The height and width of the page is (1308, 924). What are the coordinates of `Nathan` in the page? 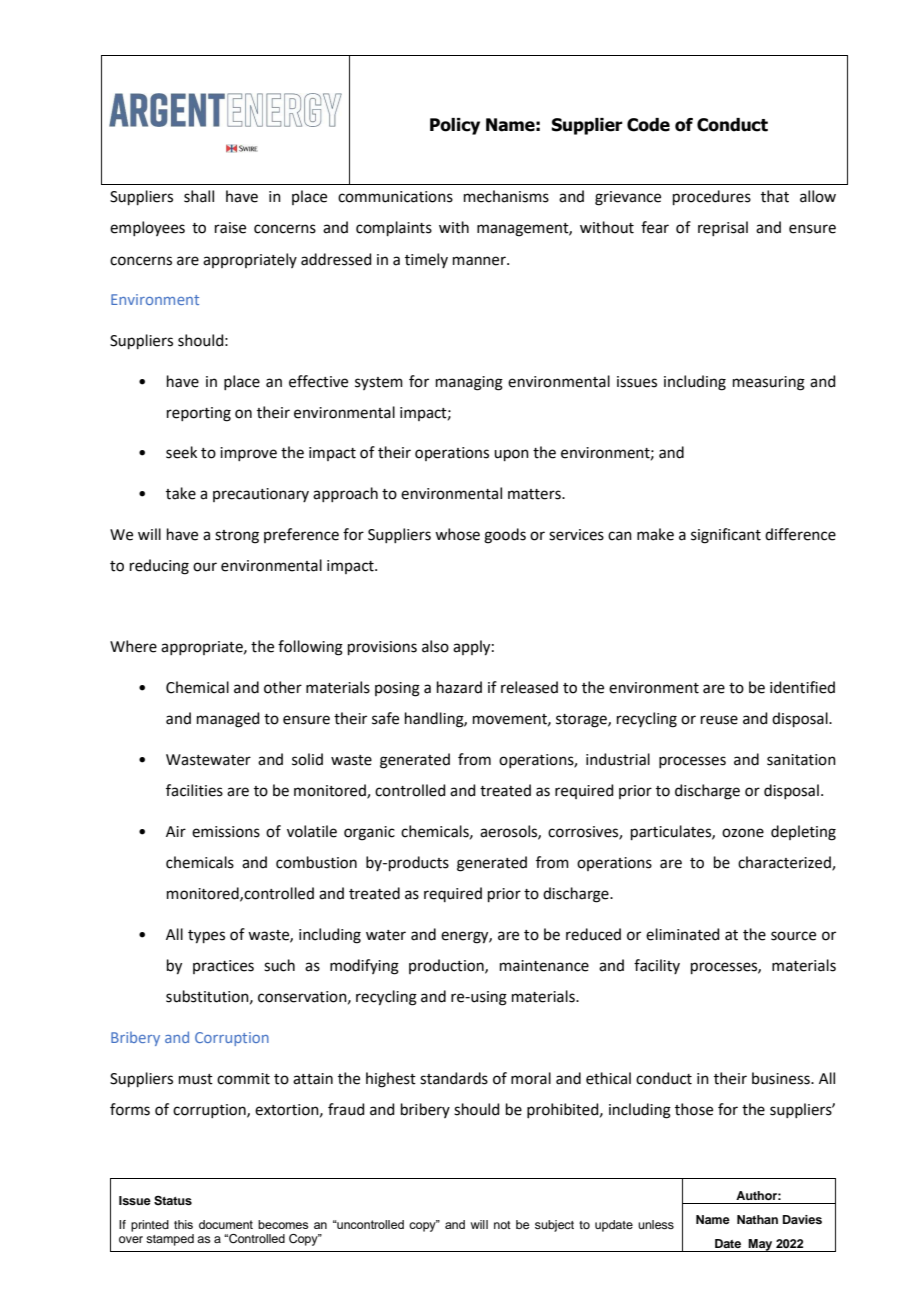 It's located at (757, 1219).
